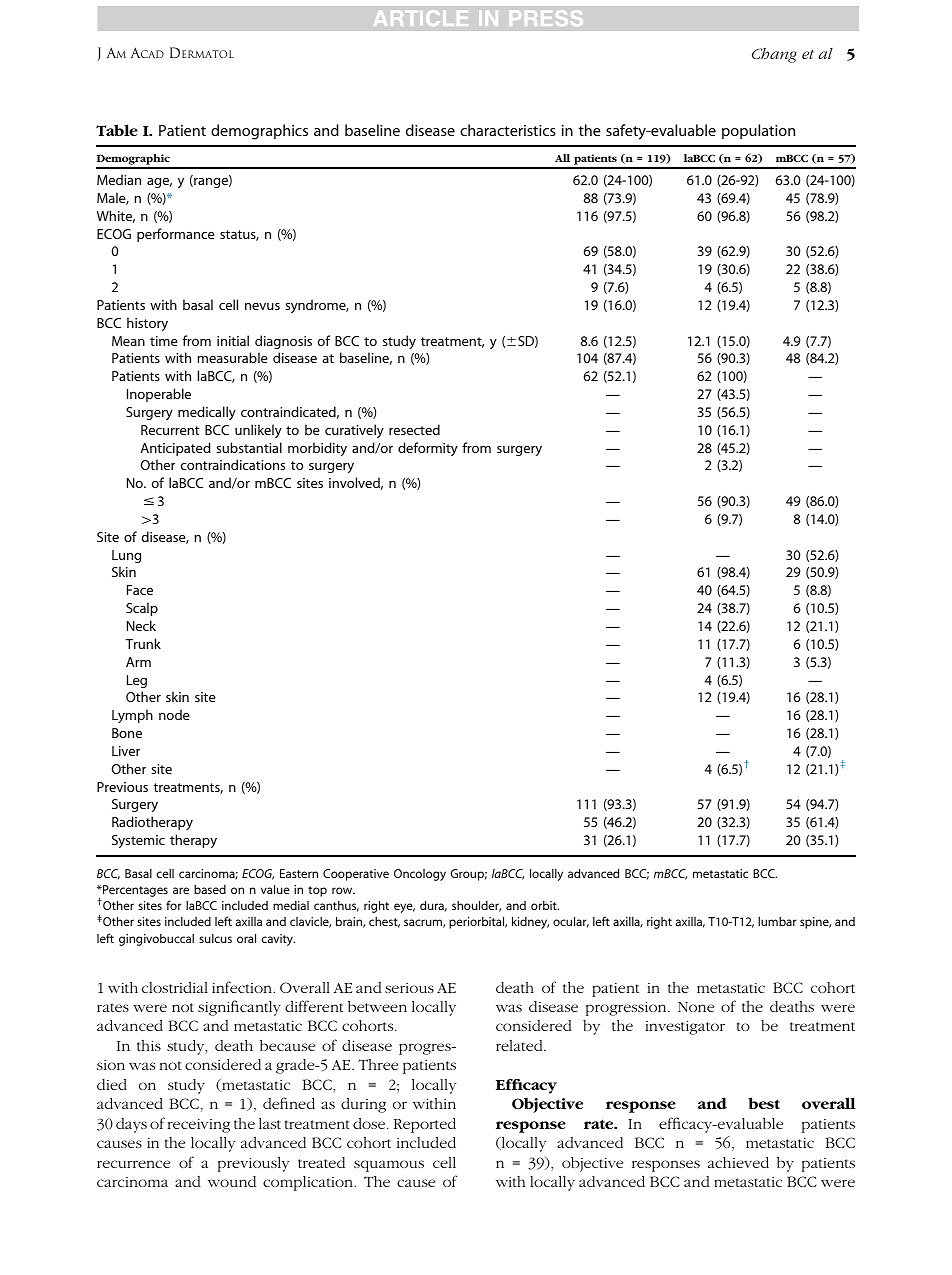 This page has height=1275, width=952. What do you see at coordinates (414, 429) in the page?
I see `resected` at bounding box center [414, 429].
